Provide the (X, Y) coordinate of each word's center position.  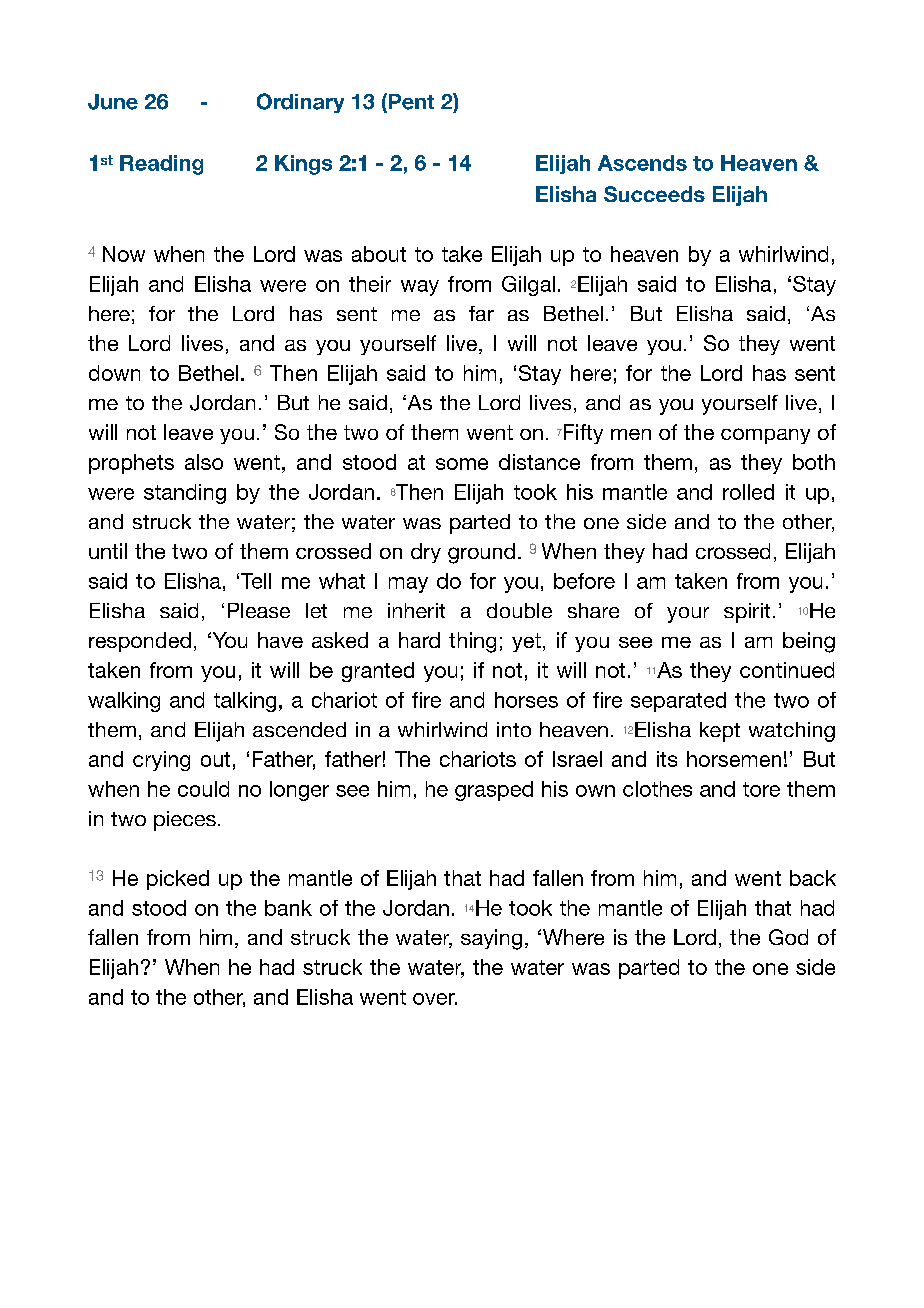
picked (178, 880)
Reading (161, 165)
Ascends (642, 163)
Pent (410, 102)
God (788, 937)
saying (491, 939)
